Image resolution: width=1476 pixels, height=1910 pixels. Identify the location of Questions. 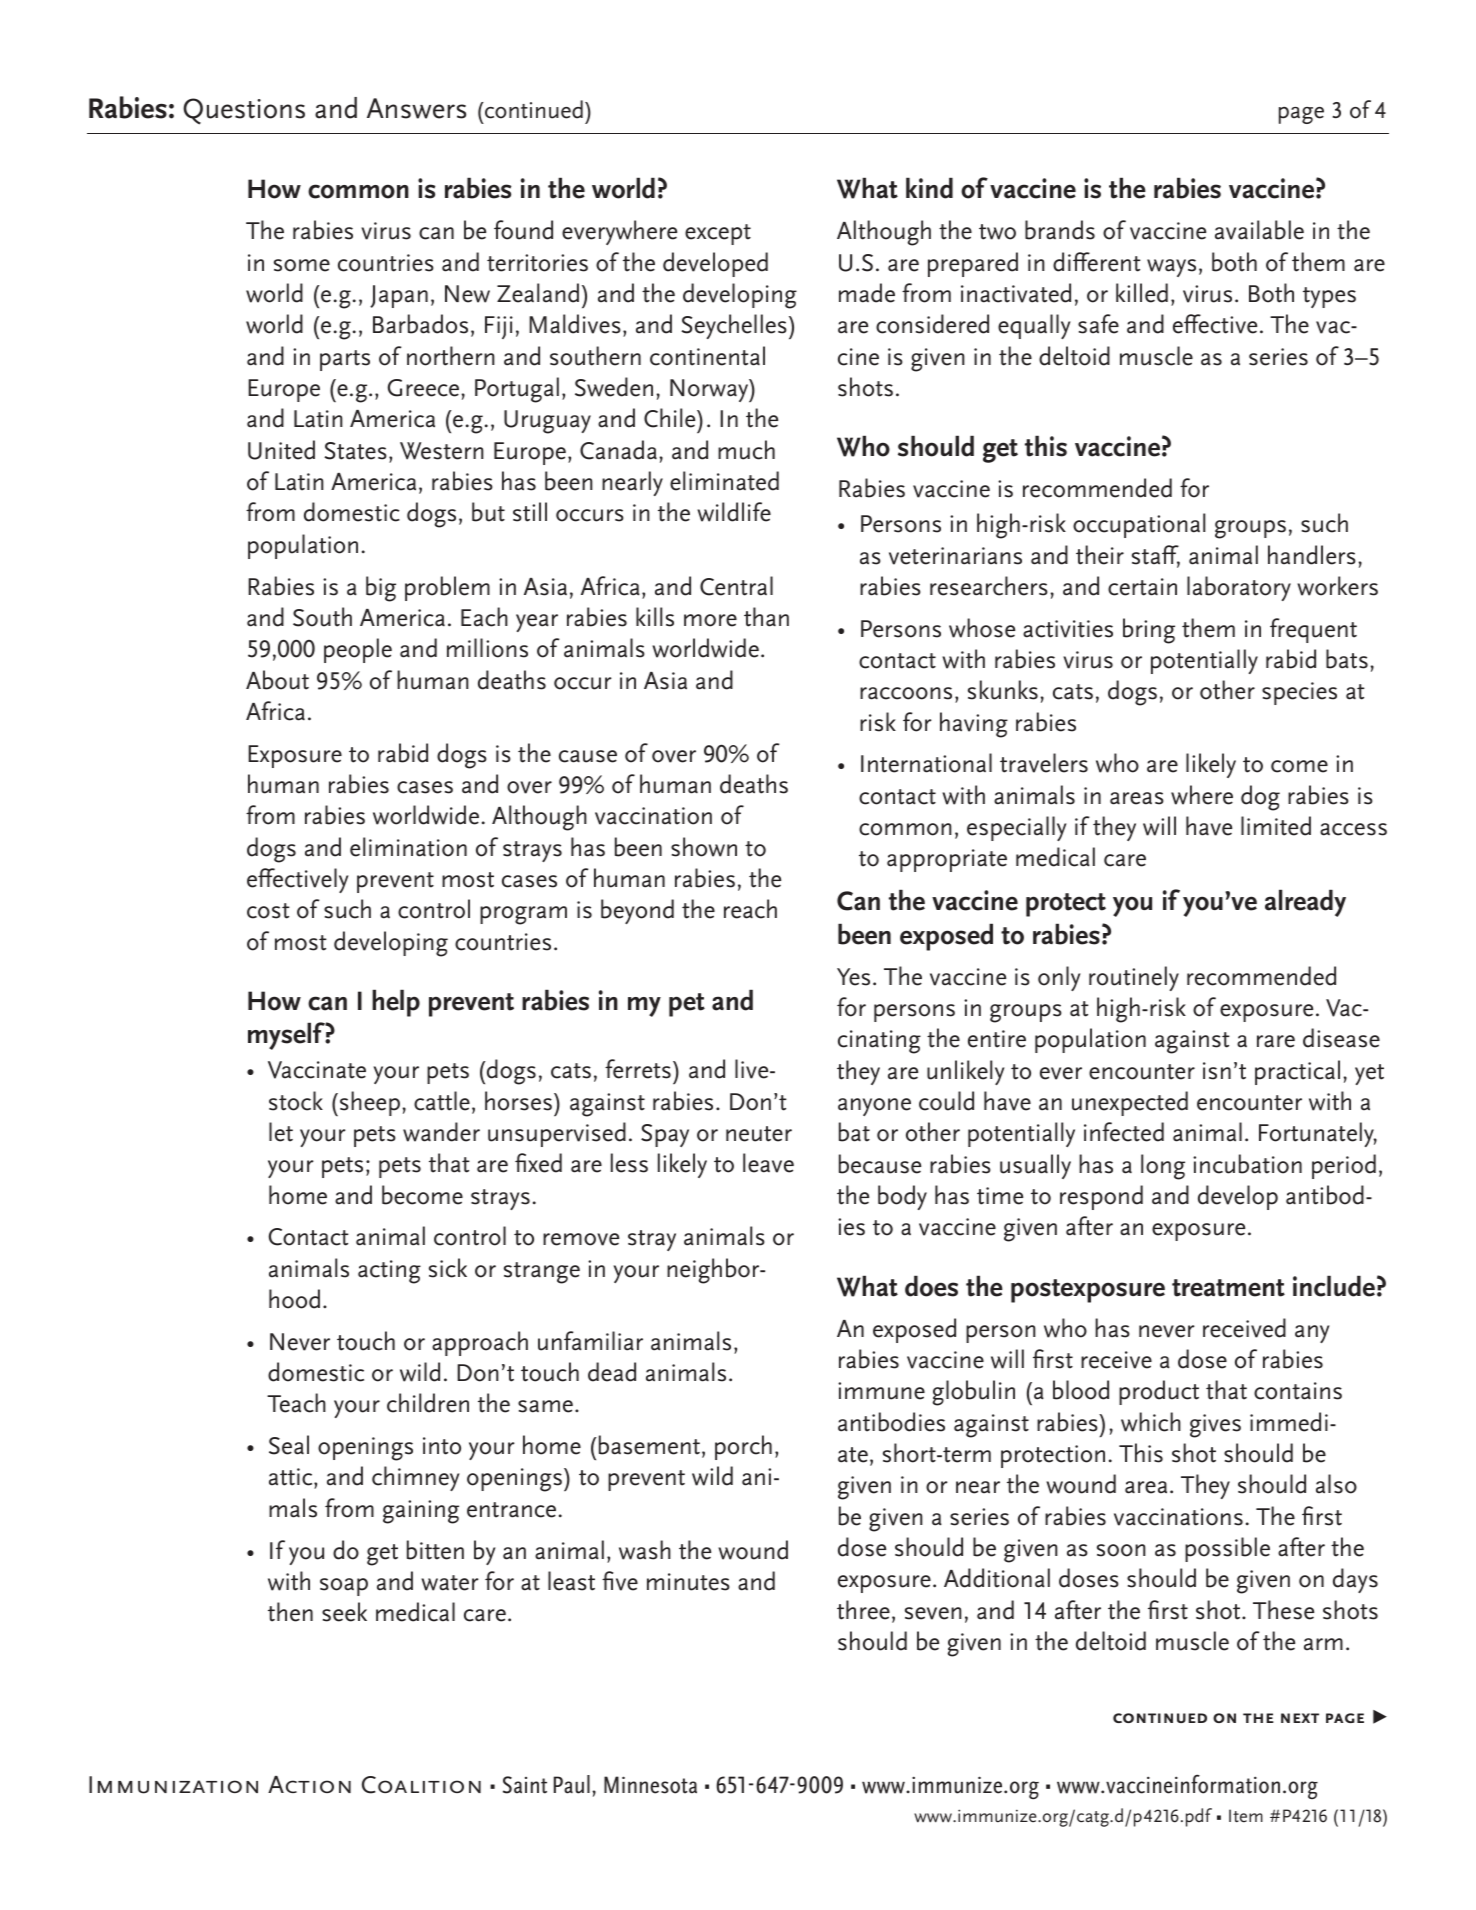
(244, 111).
